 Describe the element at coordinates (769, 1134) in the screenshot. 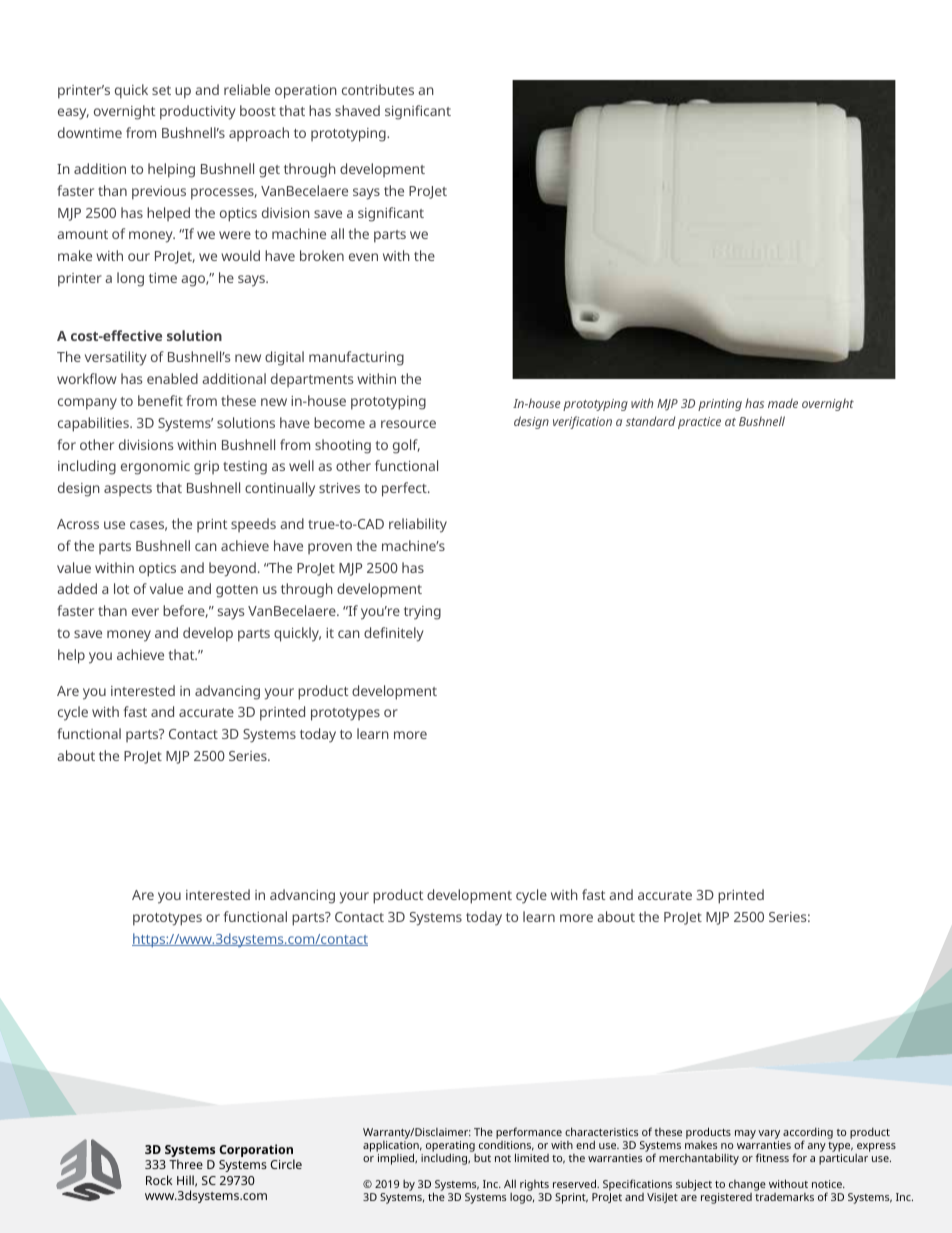

I see `vary` at that location.
